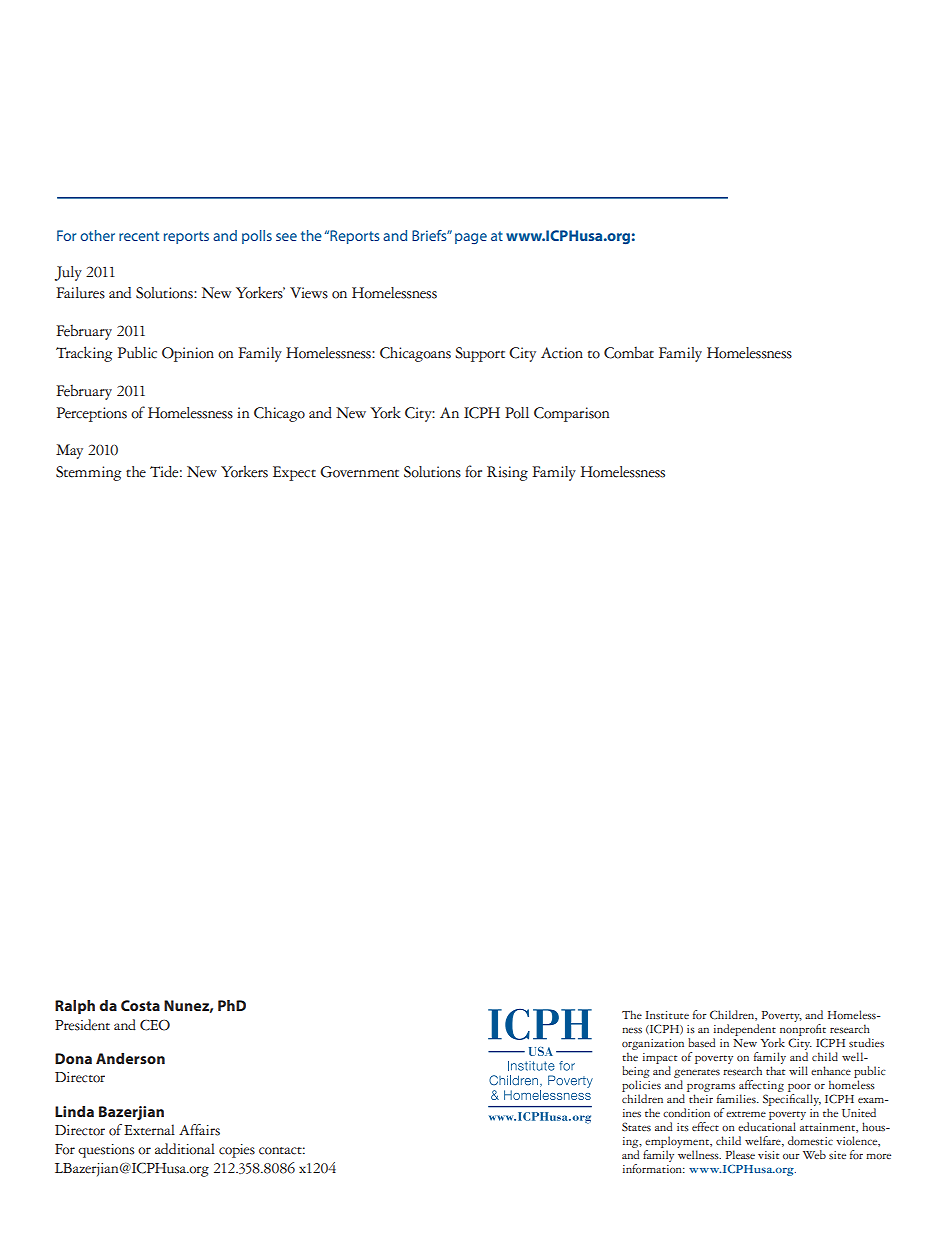  I want to click on Stemming, so click(89, 473).
